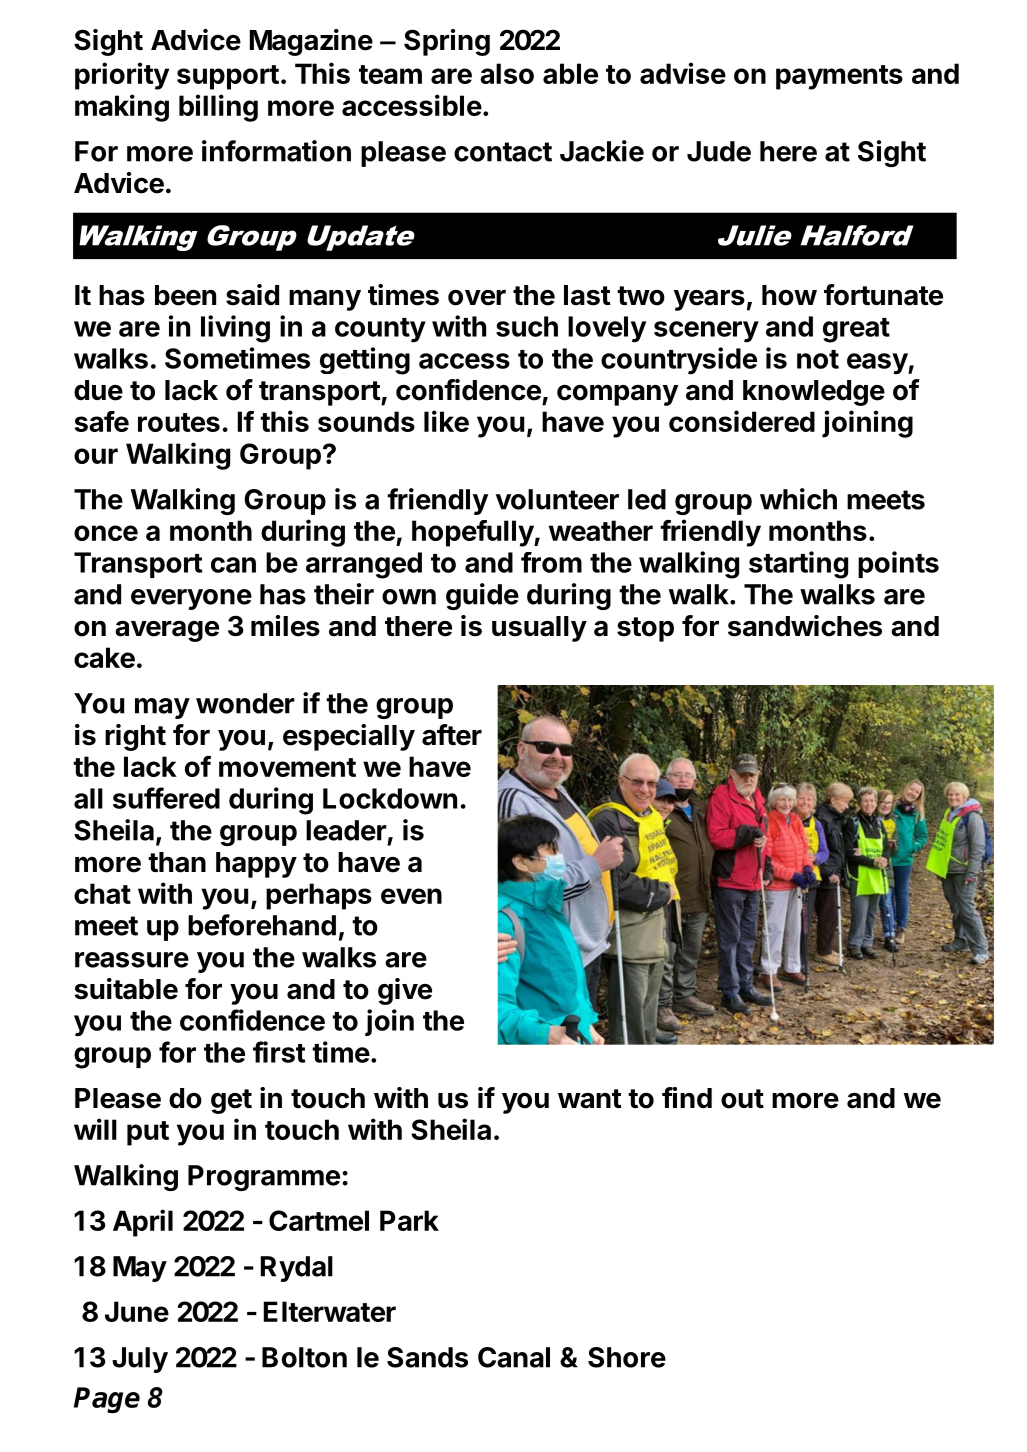 The width and height of the page is (1027, 1452). I want to click on sandwiches, so click(805, 626).
